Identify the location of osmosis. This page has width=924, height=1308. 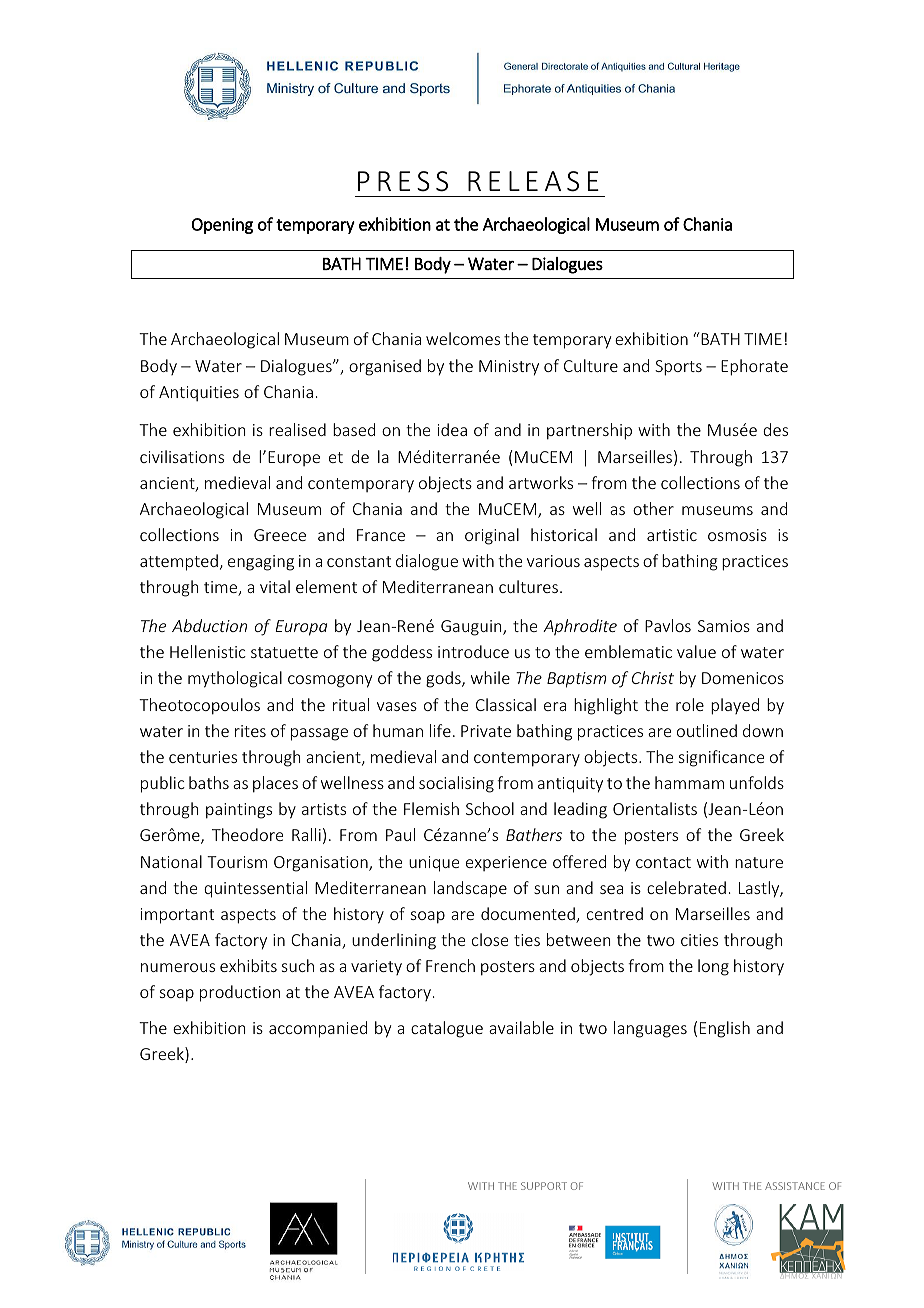
(737, 535).
